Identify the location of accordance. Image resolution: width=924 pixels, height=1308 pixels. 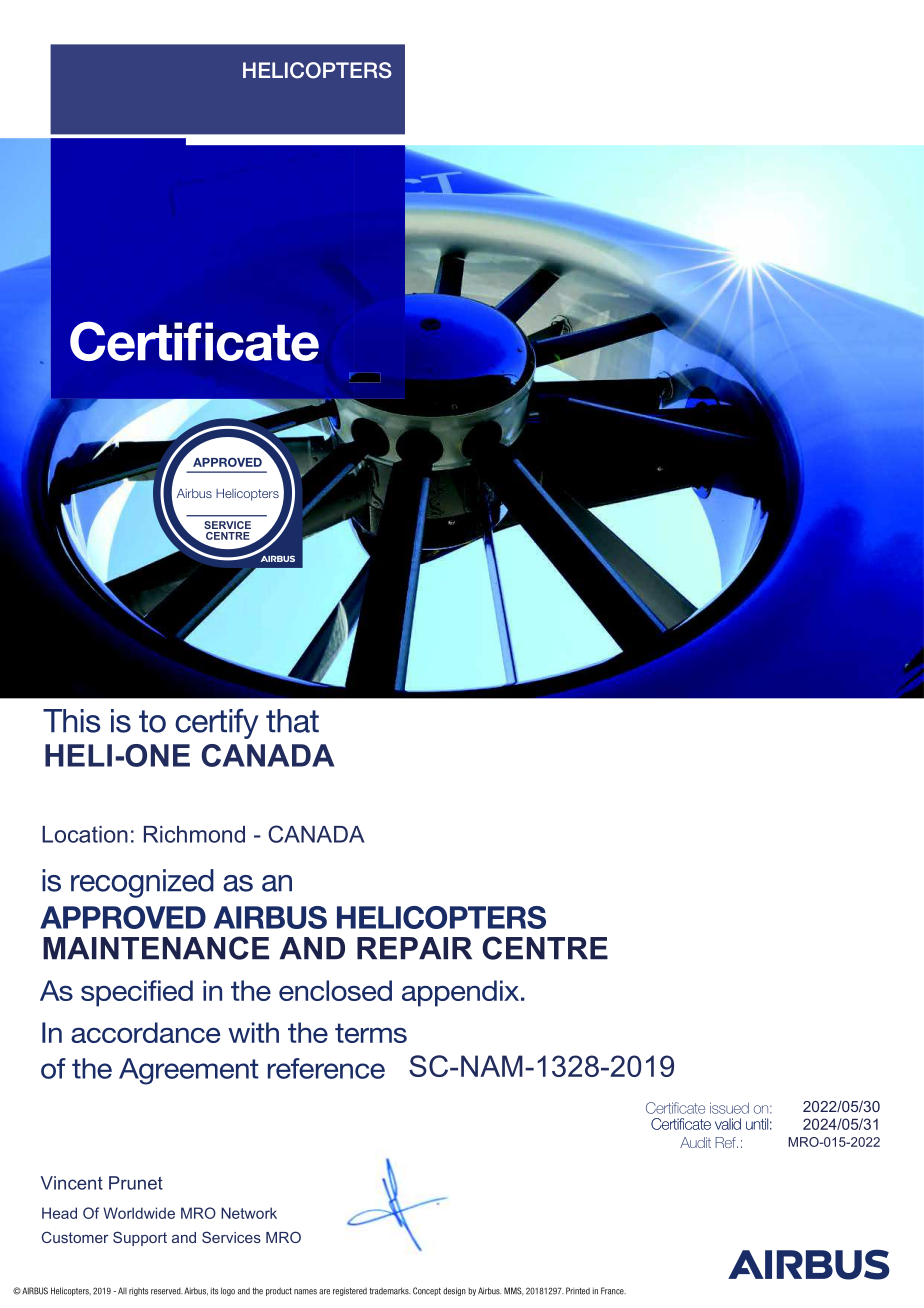
(145, 1032).
